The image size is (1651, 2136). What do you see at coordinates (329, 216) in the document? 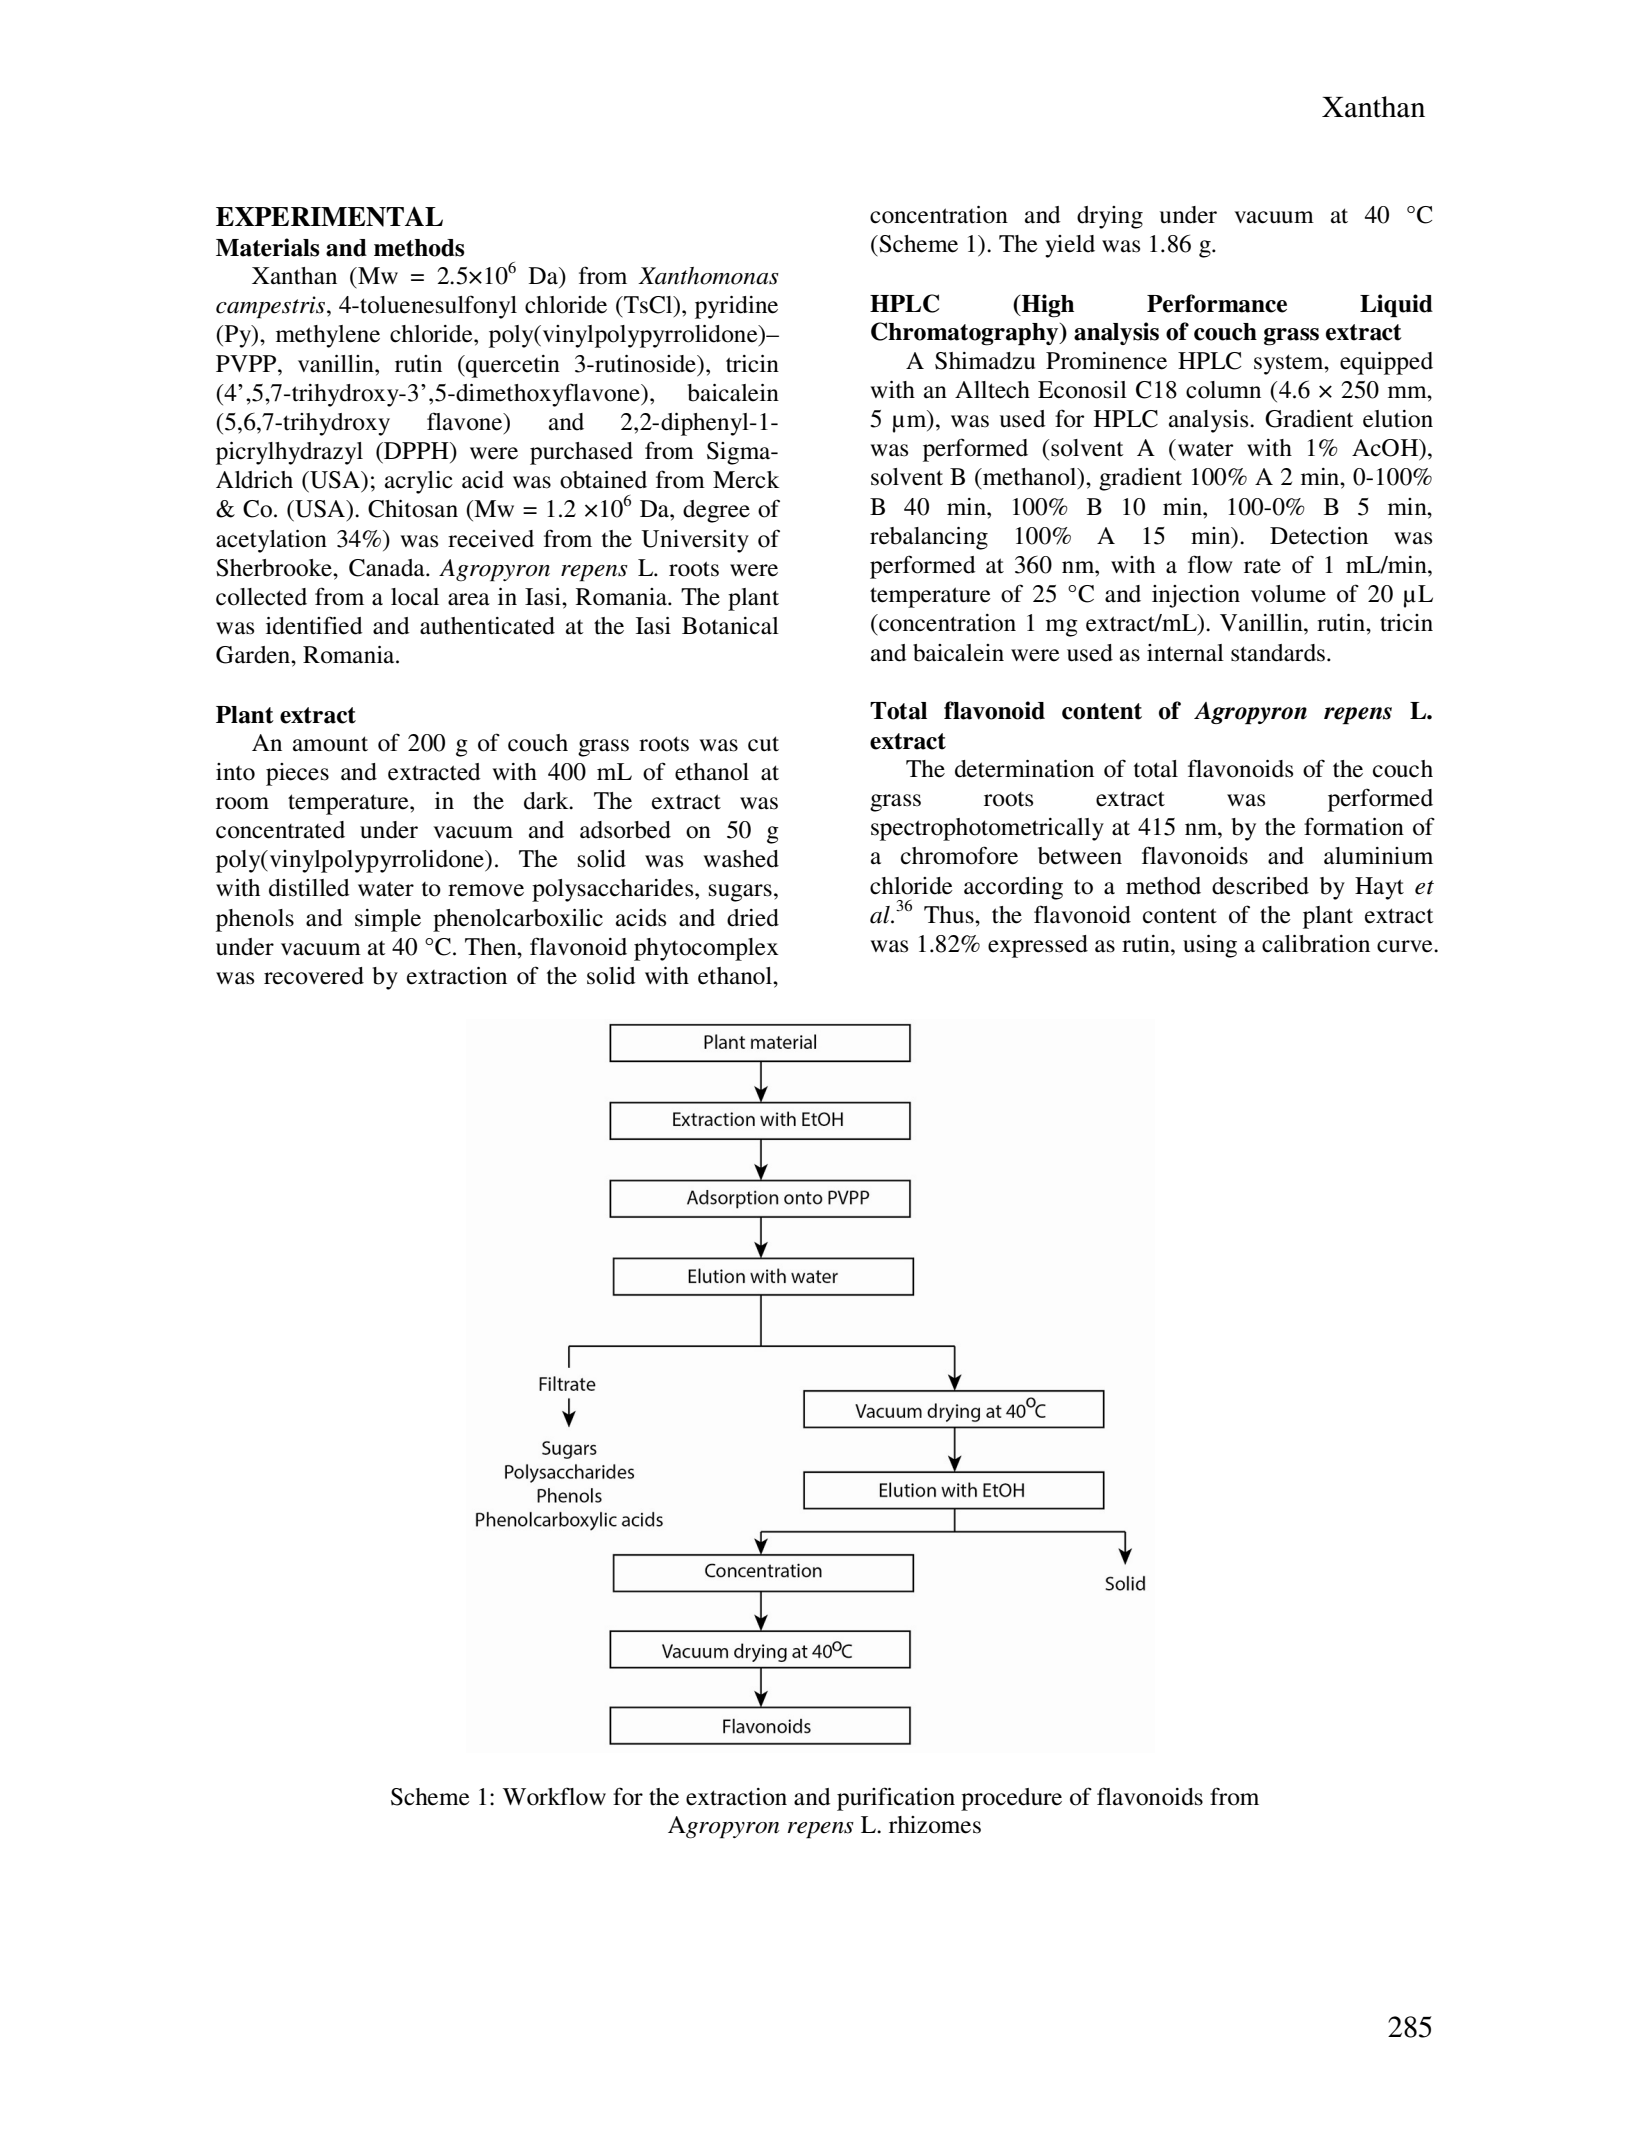
I see `EXPERIMENTAL` at bounding box center [329, 216].
